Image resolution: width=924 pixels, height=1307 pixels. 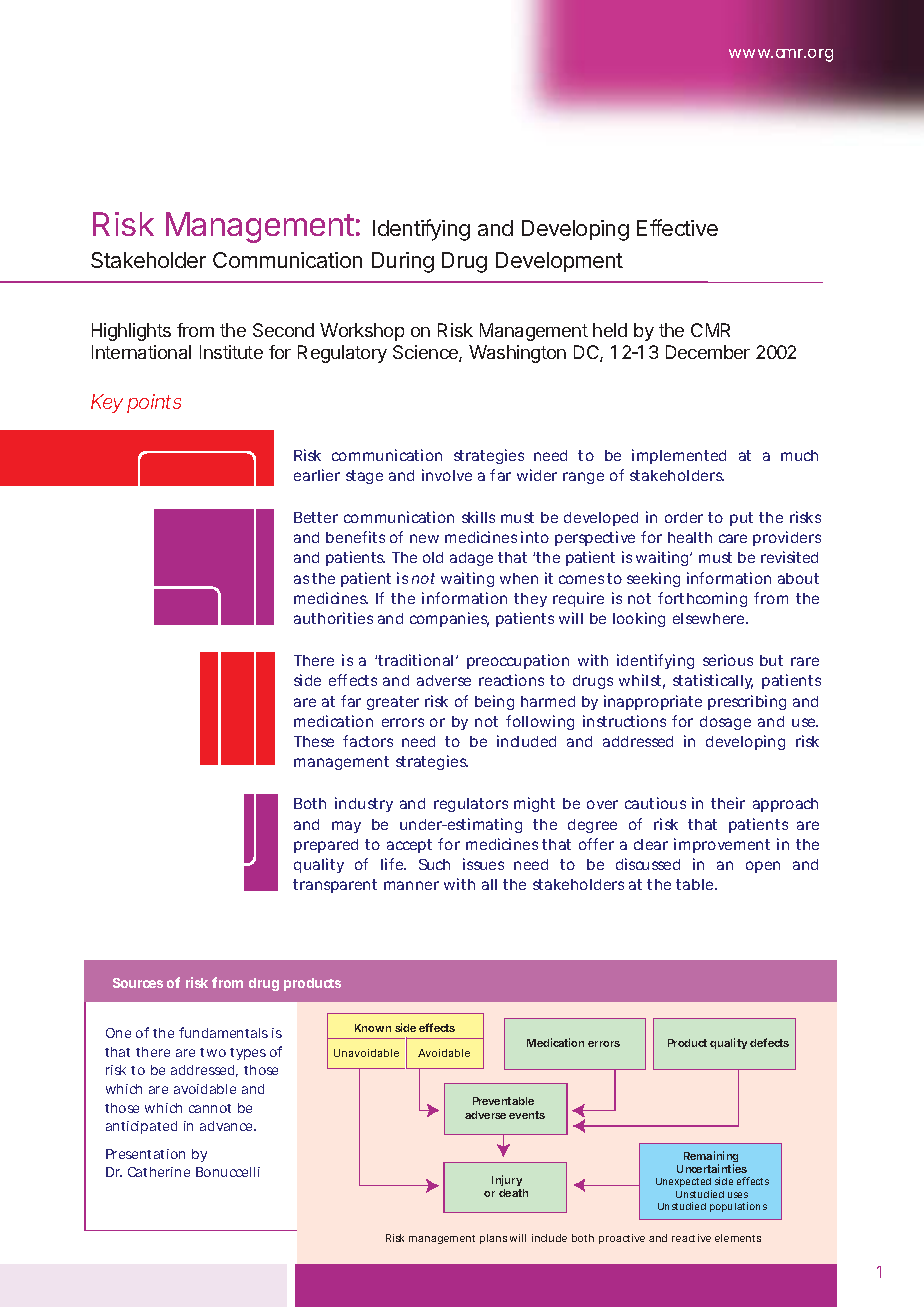 I want to click on plans, so click(x=493, y=1239).
